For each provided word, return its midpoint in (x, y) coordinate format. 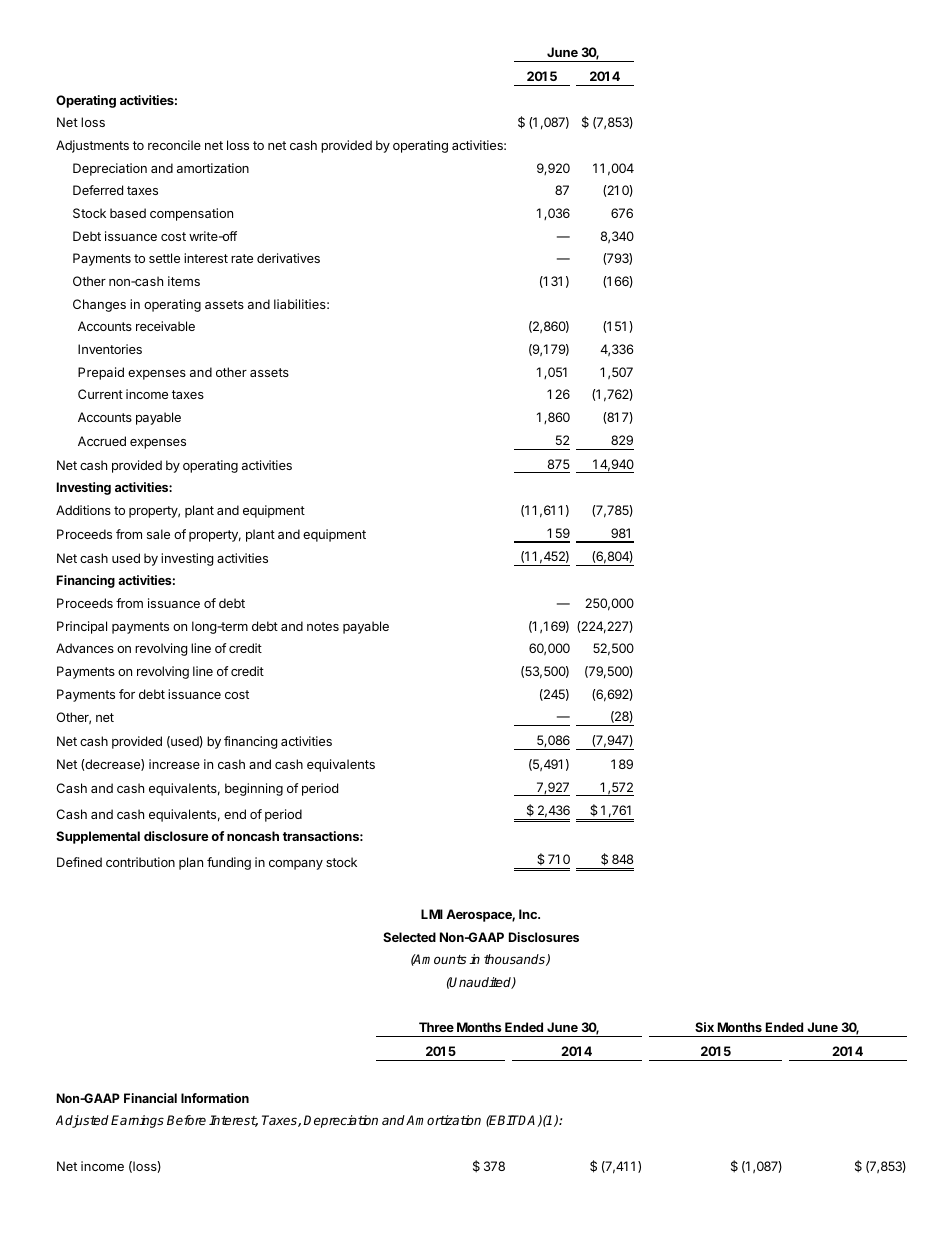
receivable (165, 326)
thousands (515, 960)
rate (242, 258)
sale (158, 534)
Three (436, 1027)
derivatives (288, 258)
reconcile (174, 145)
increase (174, 764)
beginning (254, 789)
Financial (150, 1098)
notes (323, 626)
